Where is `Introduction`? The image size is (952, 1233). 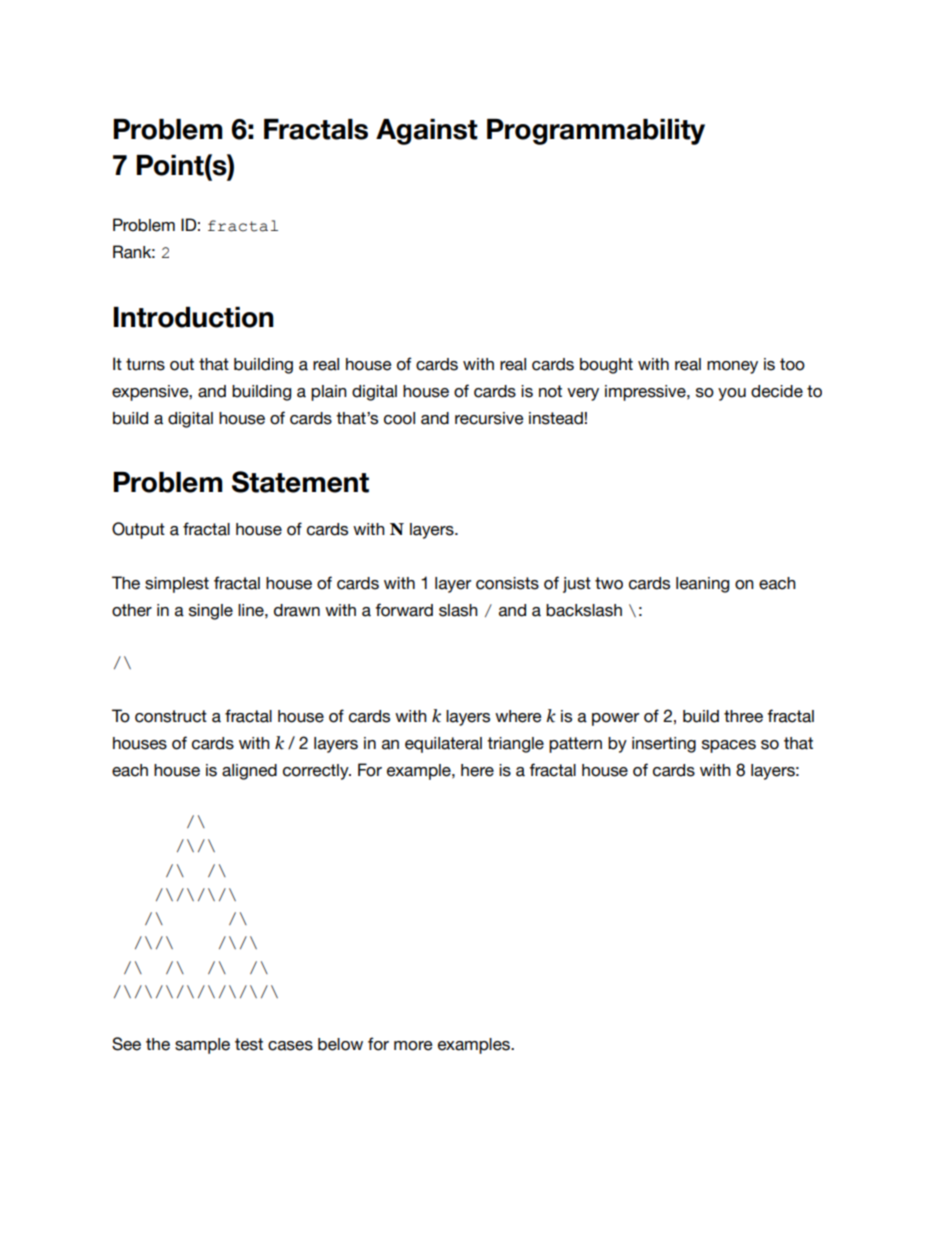 Introduction is located at coordinates (193, 317).
